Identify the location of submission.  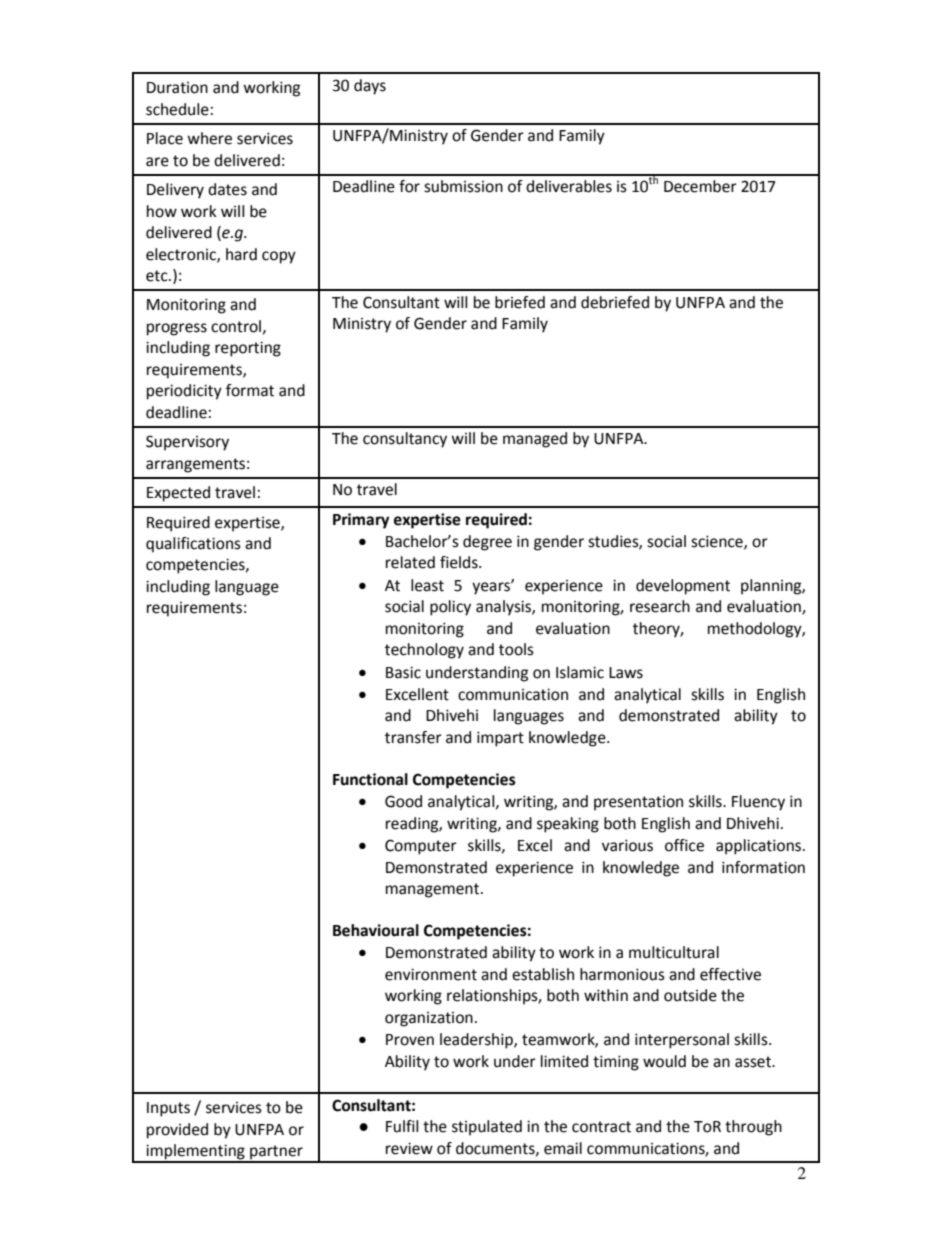
(463, 186).
